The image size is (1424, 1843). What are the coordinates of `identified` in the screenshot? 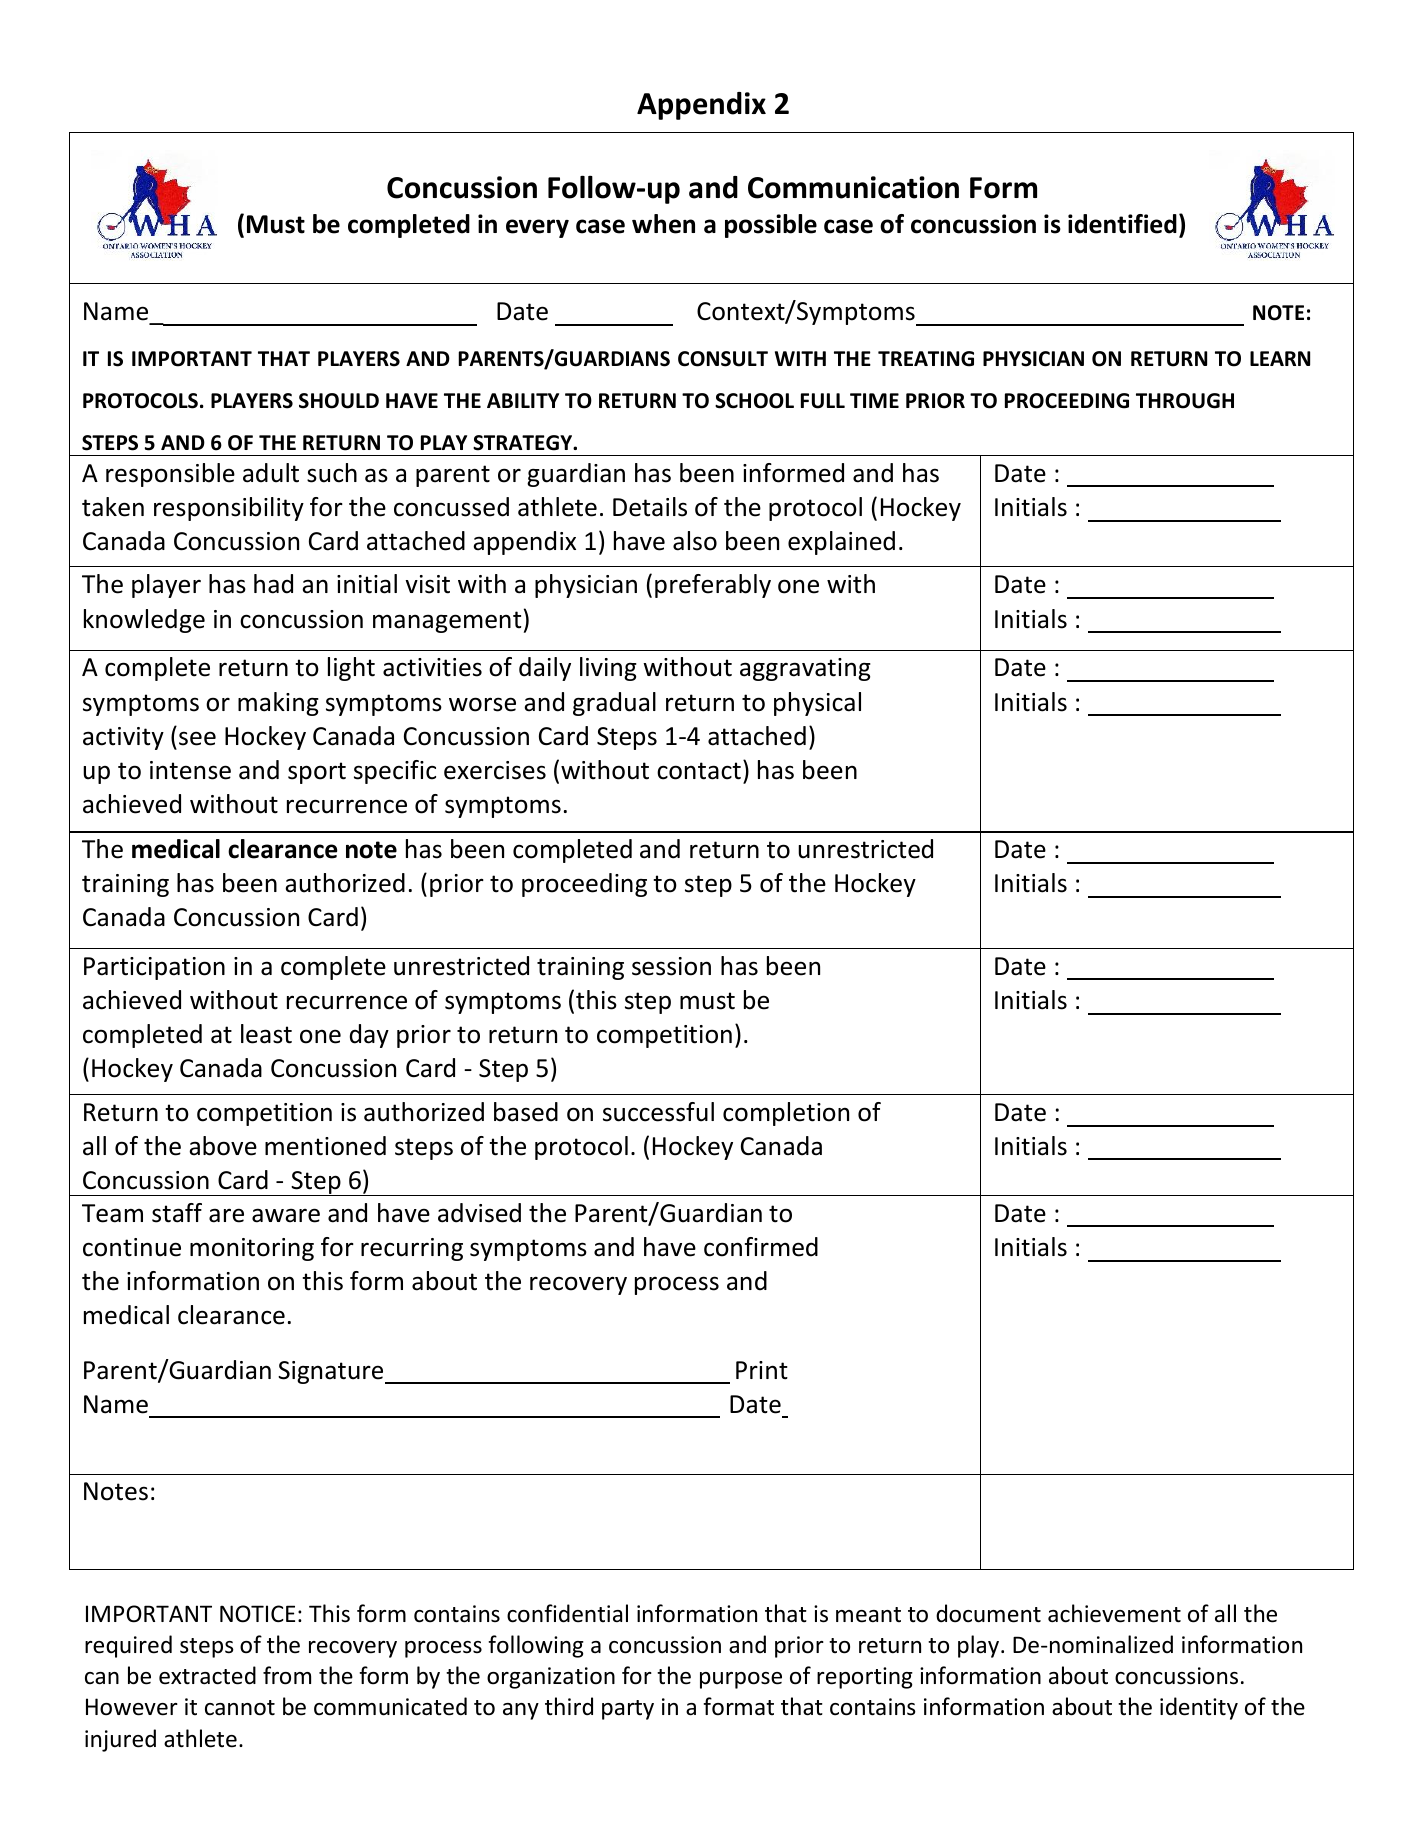 It's located at (1122, 224).
